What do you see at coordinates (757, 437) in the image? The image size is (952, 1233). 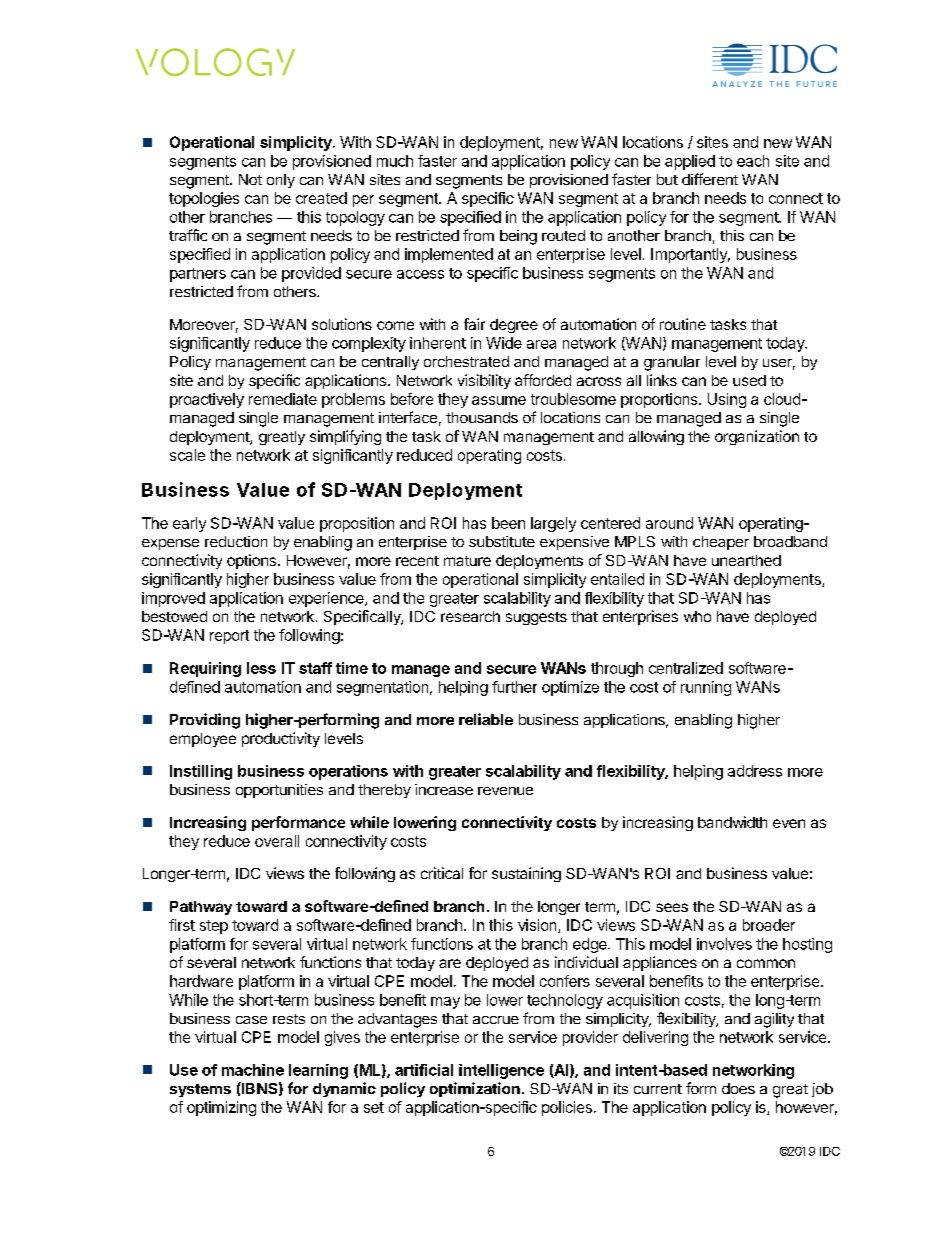 I see `organization` at bounding box center [757, 437].
